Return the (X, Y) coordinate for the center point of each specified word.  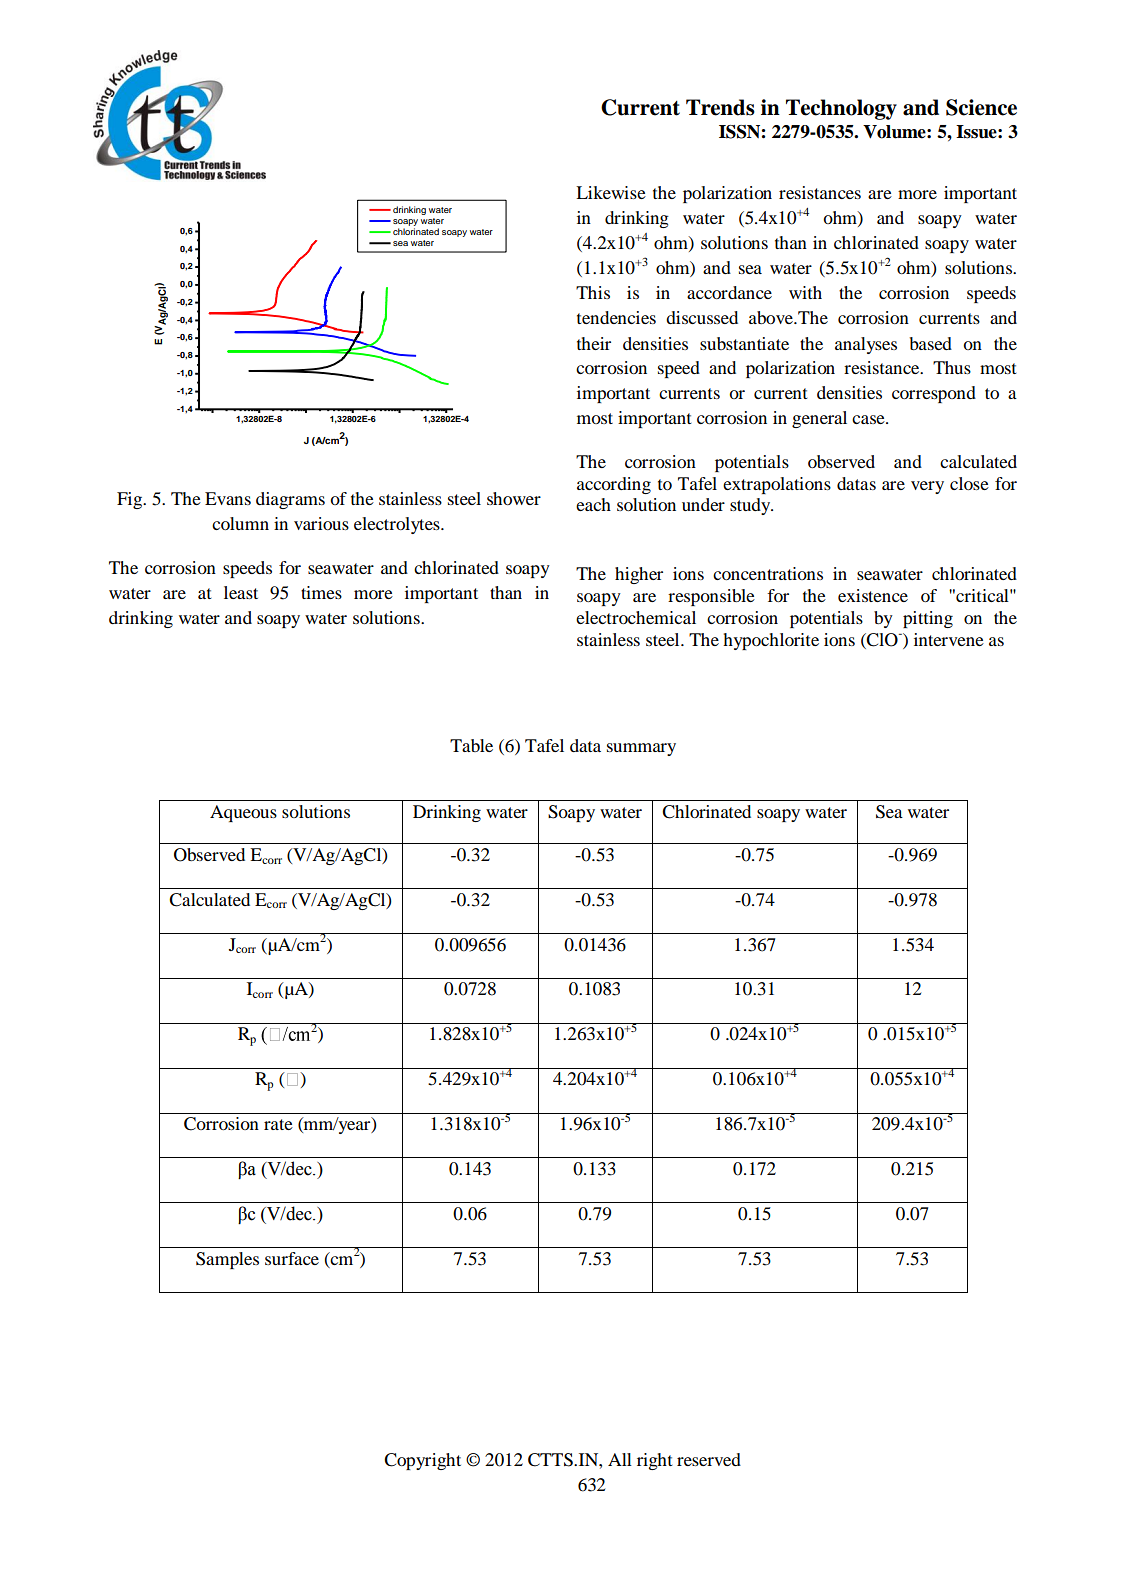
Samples (227, 1260)
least (241, 592)
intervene (949, 639)
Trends (720, 107)
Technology (841, 109)
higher (639, 575)
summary (641, 749)
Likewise (611, 192)
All (620, 1459)
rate (278, 1124)
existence (873, 595)
